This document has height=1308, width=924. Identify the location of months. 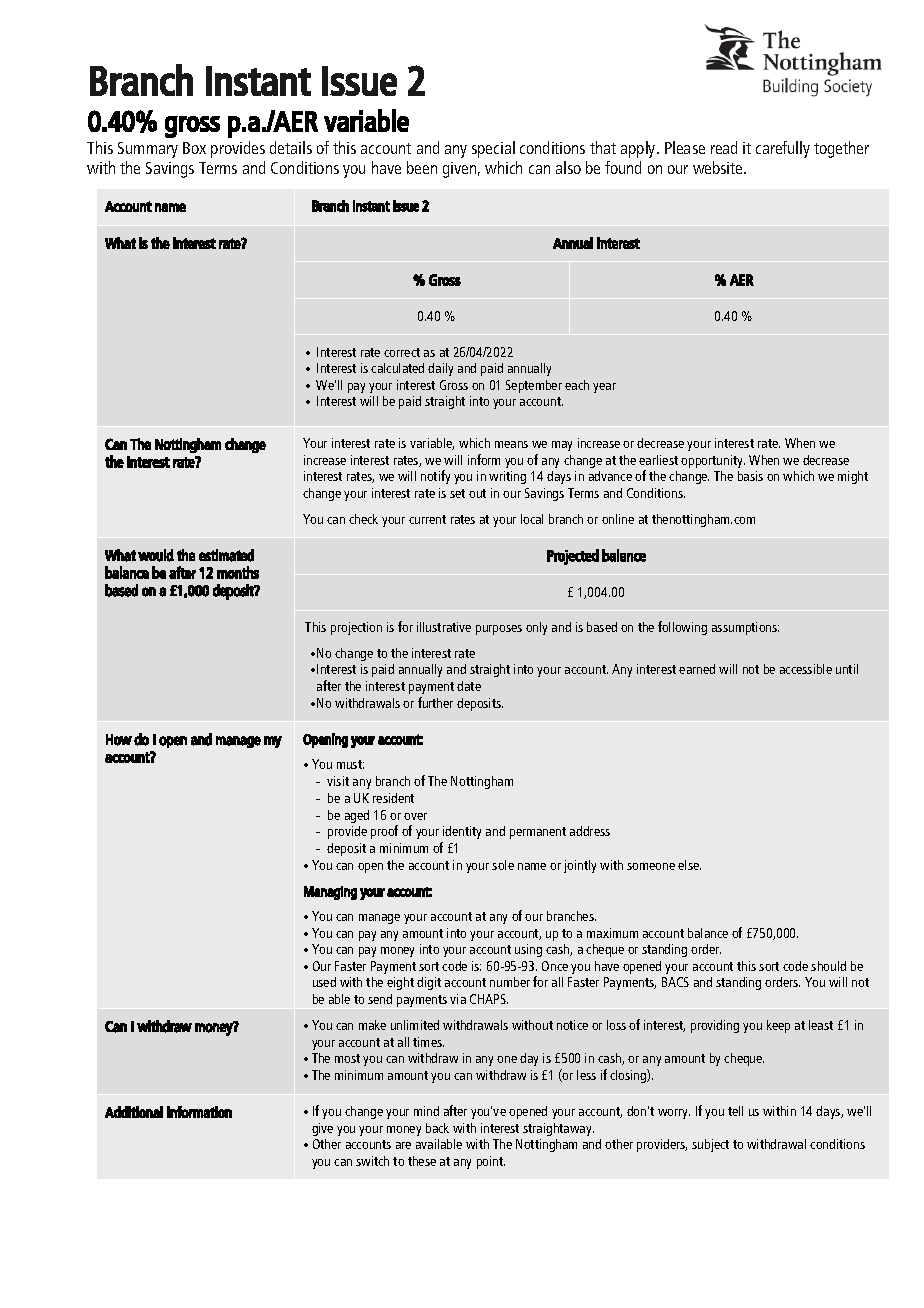
(238, 572).
